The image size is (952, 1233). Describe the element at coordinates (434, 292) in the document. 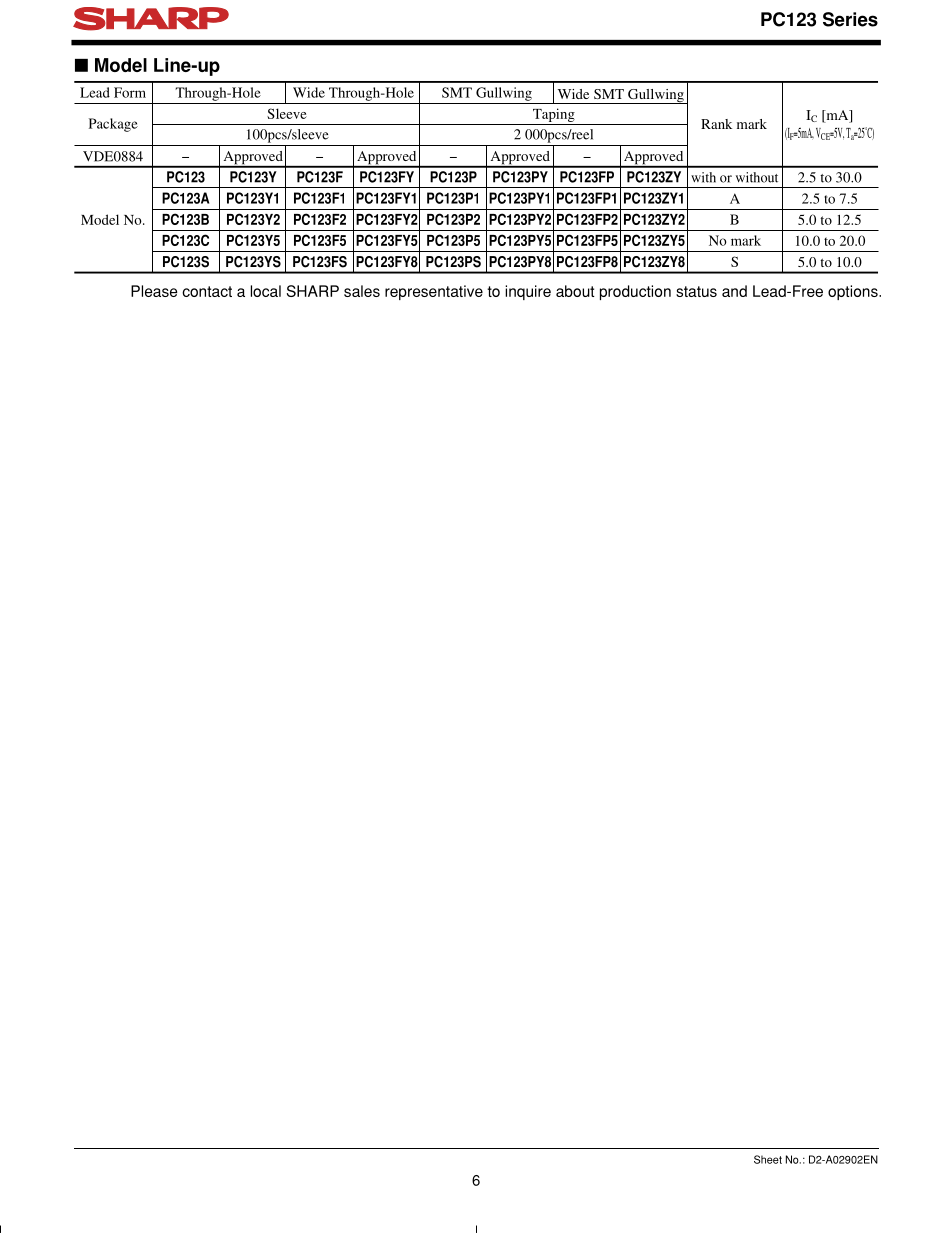

I see `representative` at that location.
